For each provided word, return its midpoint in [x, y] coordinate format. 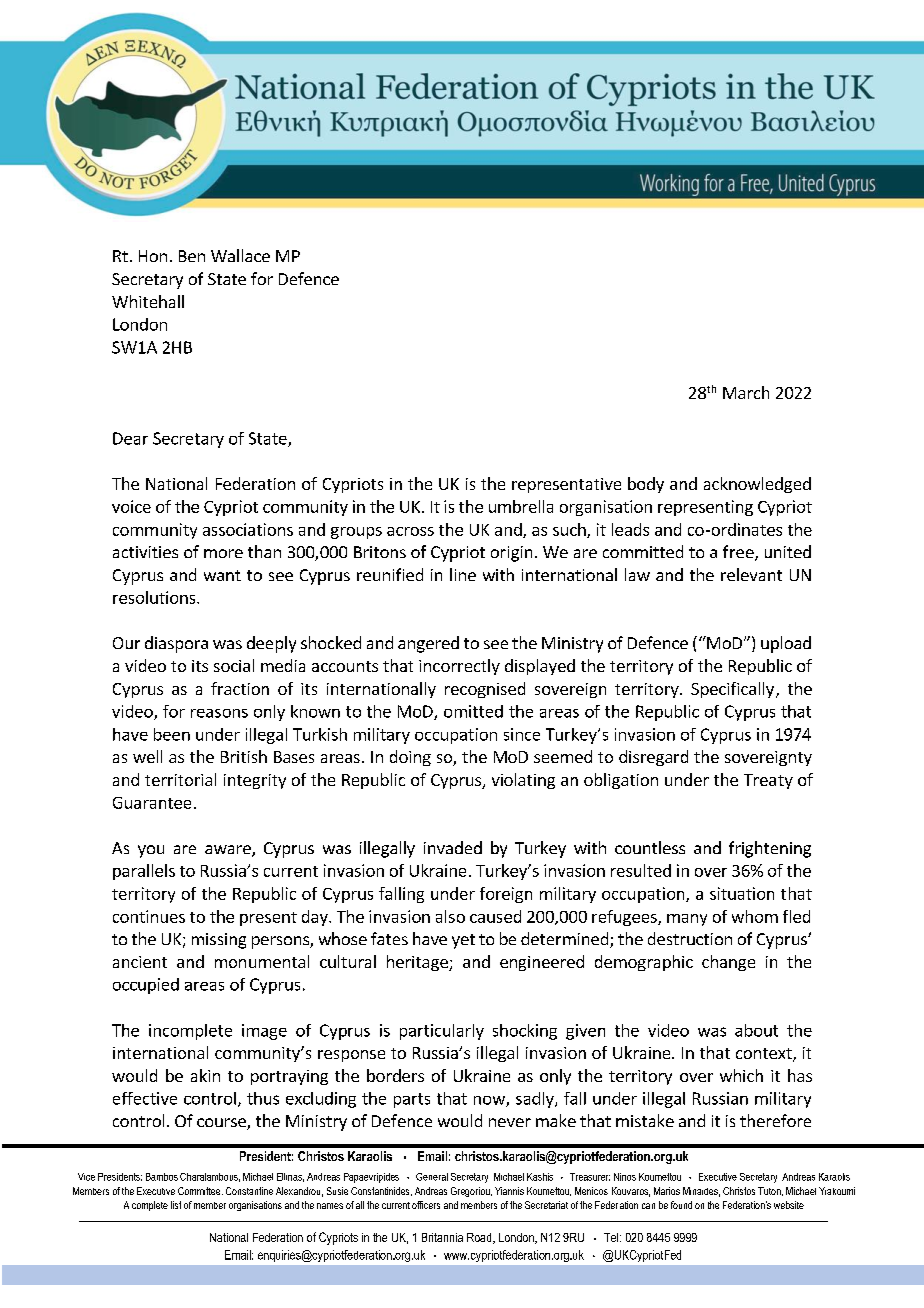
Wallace [240, 255]
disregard [653, 758]
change [728, 963]
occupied [146, 986]
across [410, 531]
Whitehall [148, 301]
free [739, 553]
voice [131, 506]
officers [426, 1205]
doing [410, 758]
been [172, 734]
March [746, 392]
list [176, 1205]
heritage [418, 963]
